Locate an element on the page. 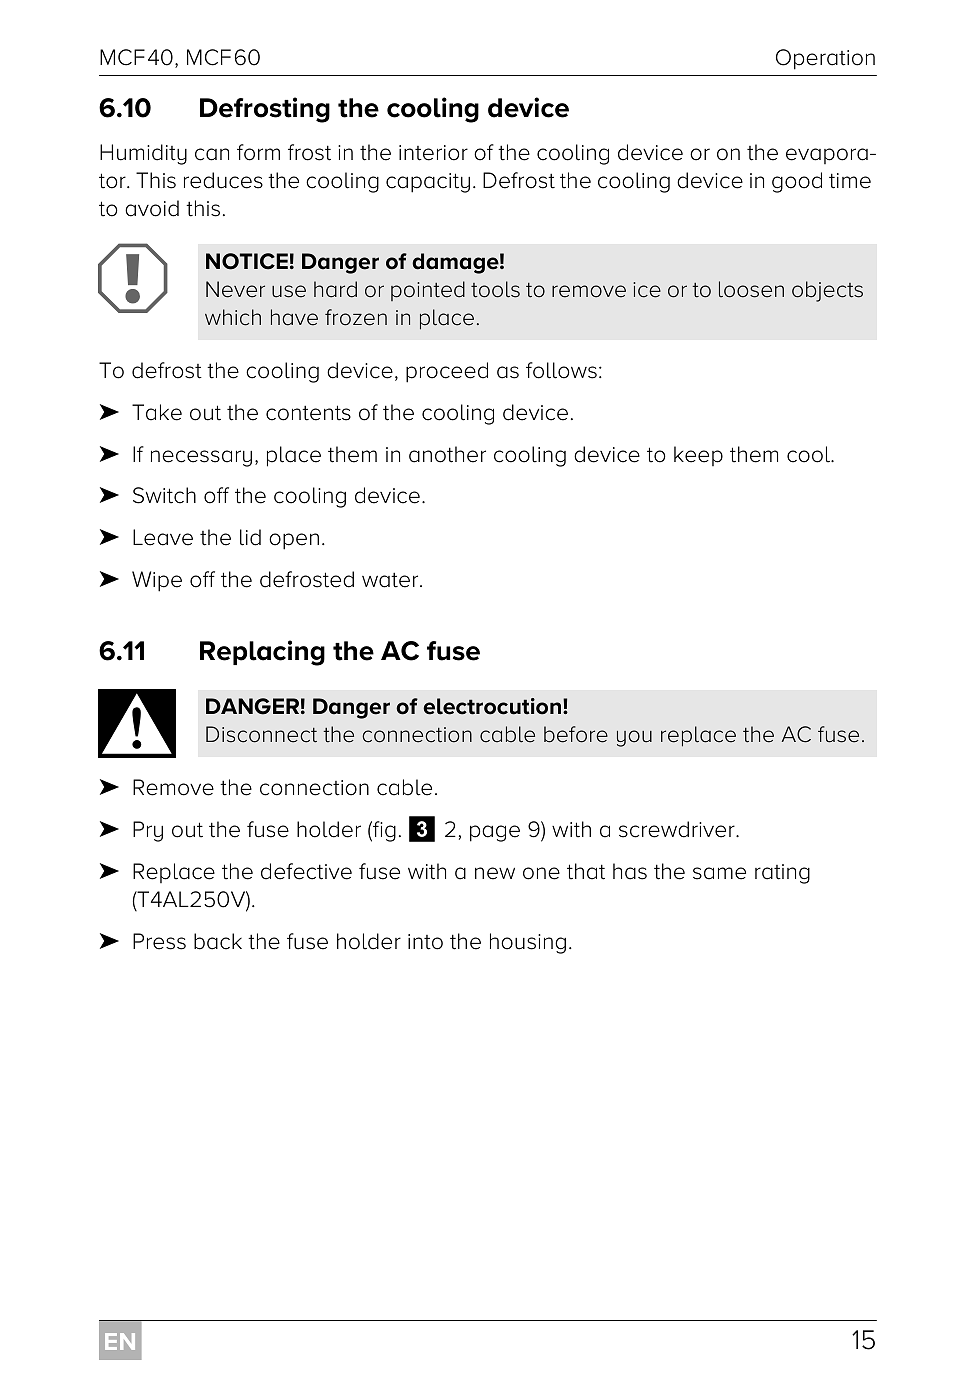  loosen is located at coordinates (751, 289).
